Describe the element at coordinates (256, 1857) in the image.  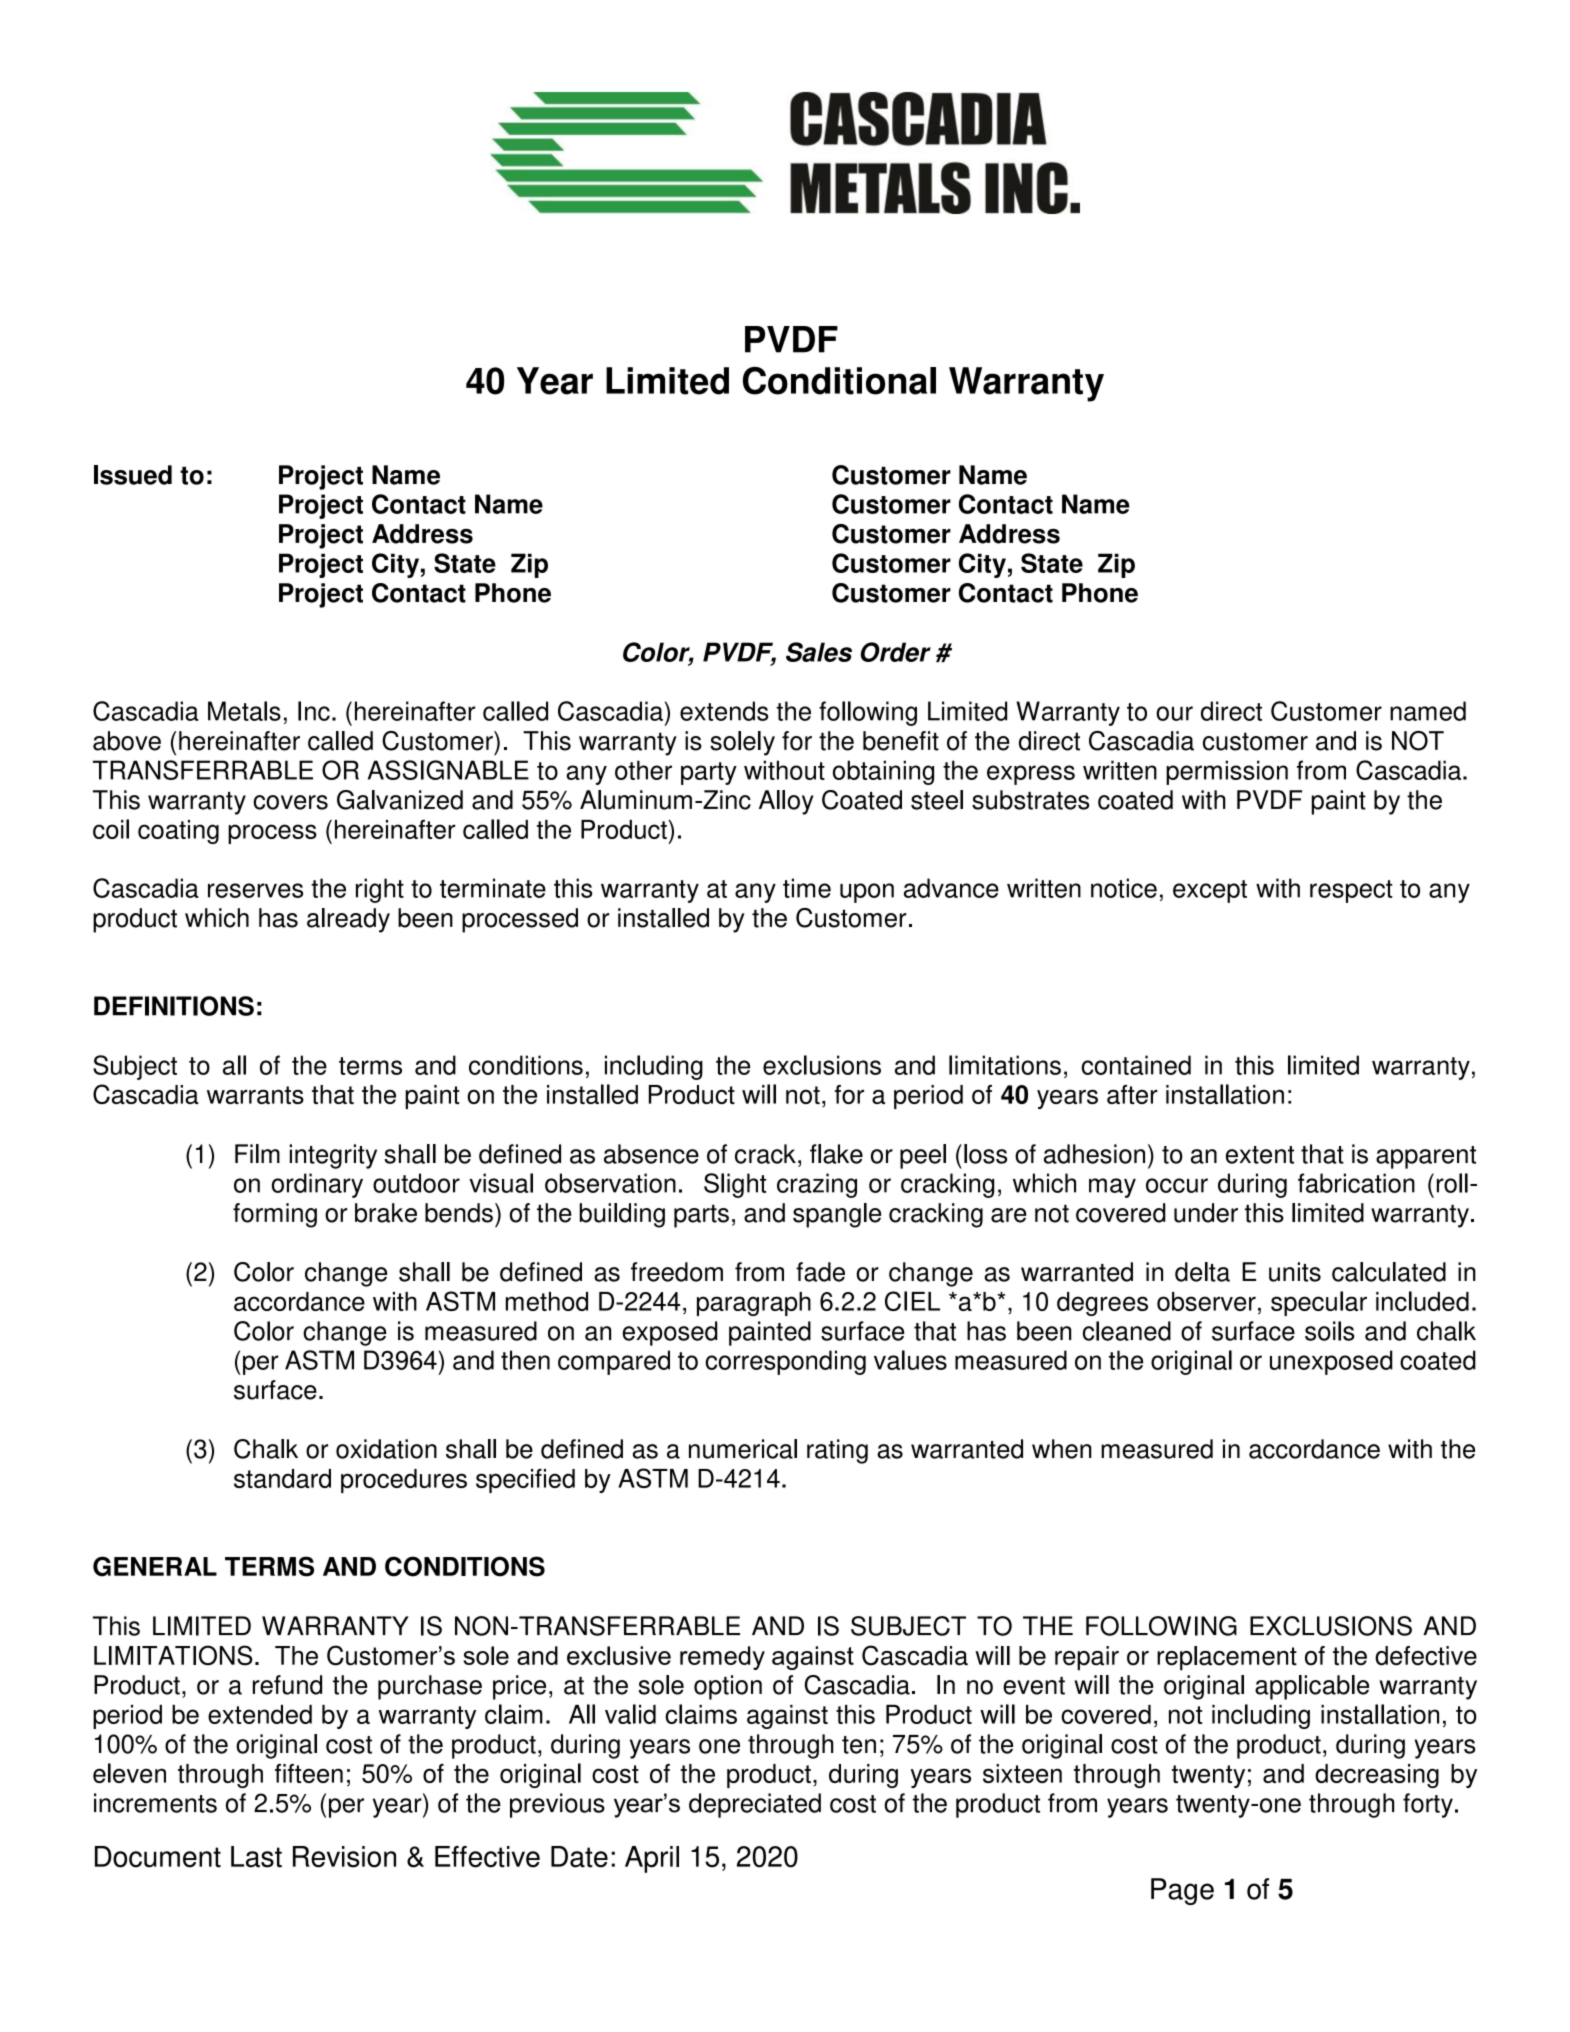
I see `Last` at that location.
